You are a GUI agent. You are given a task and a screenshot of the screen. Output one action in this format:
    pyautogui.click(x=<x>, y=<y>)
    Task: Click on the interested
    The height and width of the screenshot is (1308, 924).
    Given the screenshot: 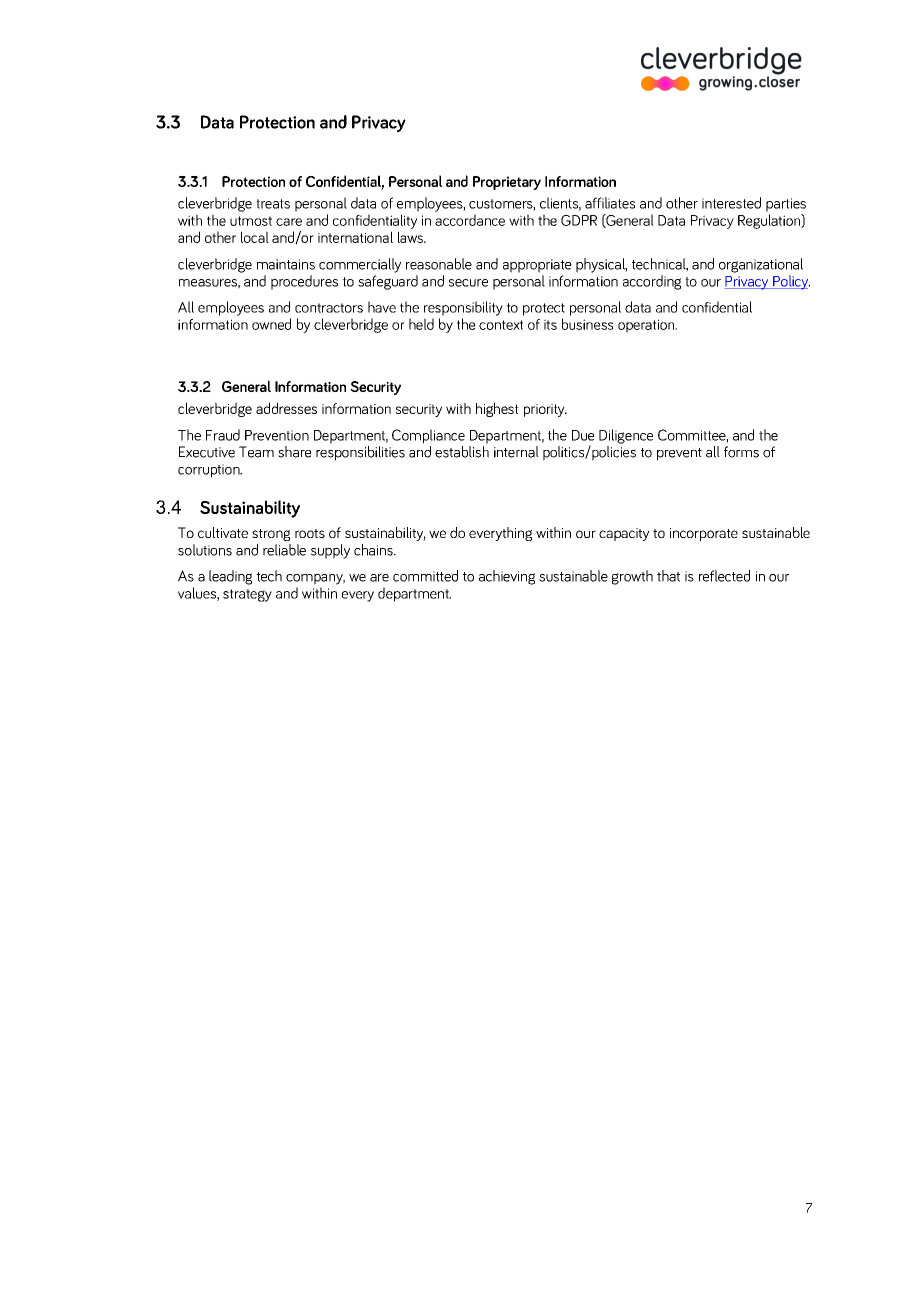 What is the action you would take?
    pyautogui.click(x=731, y=203)
